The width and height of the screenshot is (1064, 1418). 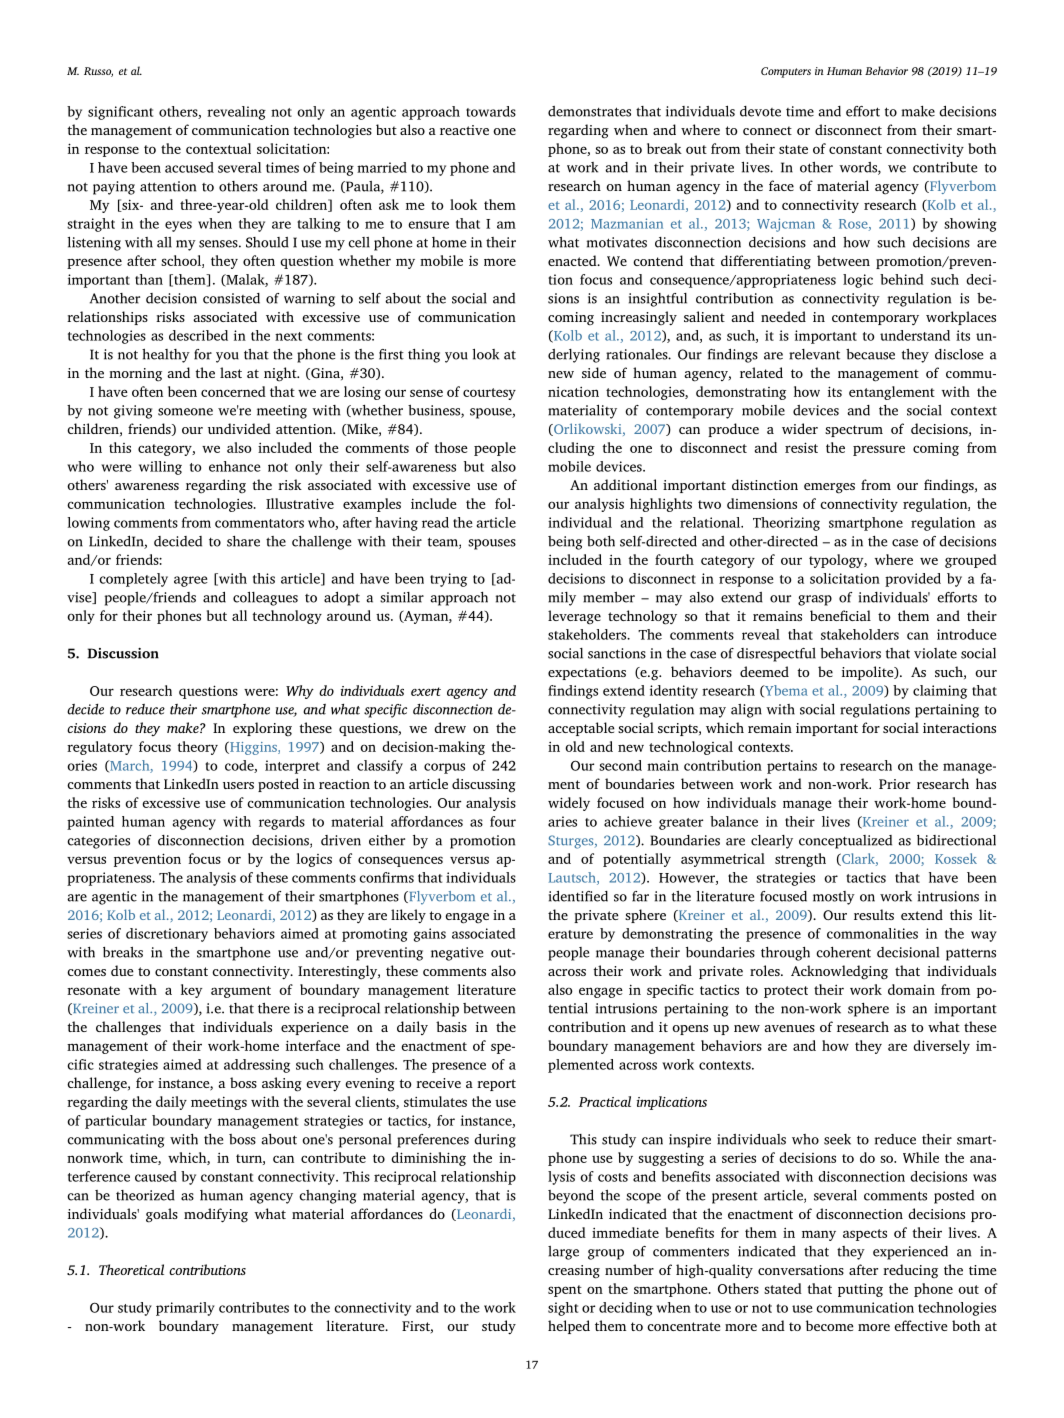 I want to click on claiming, so click(x=940, y=692).
